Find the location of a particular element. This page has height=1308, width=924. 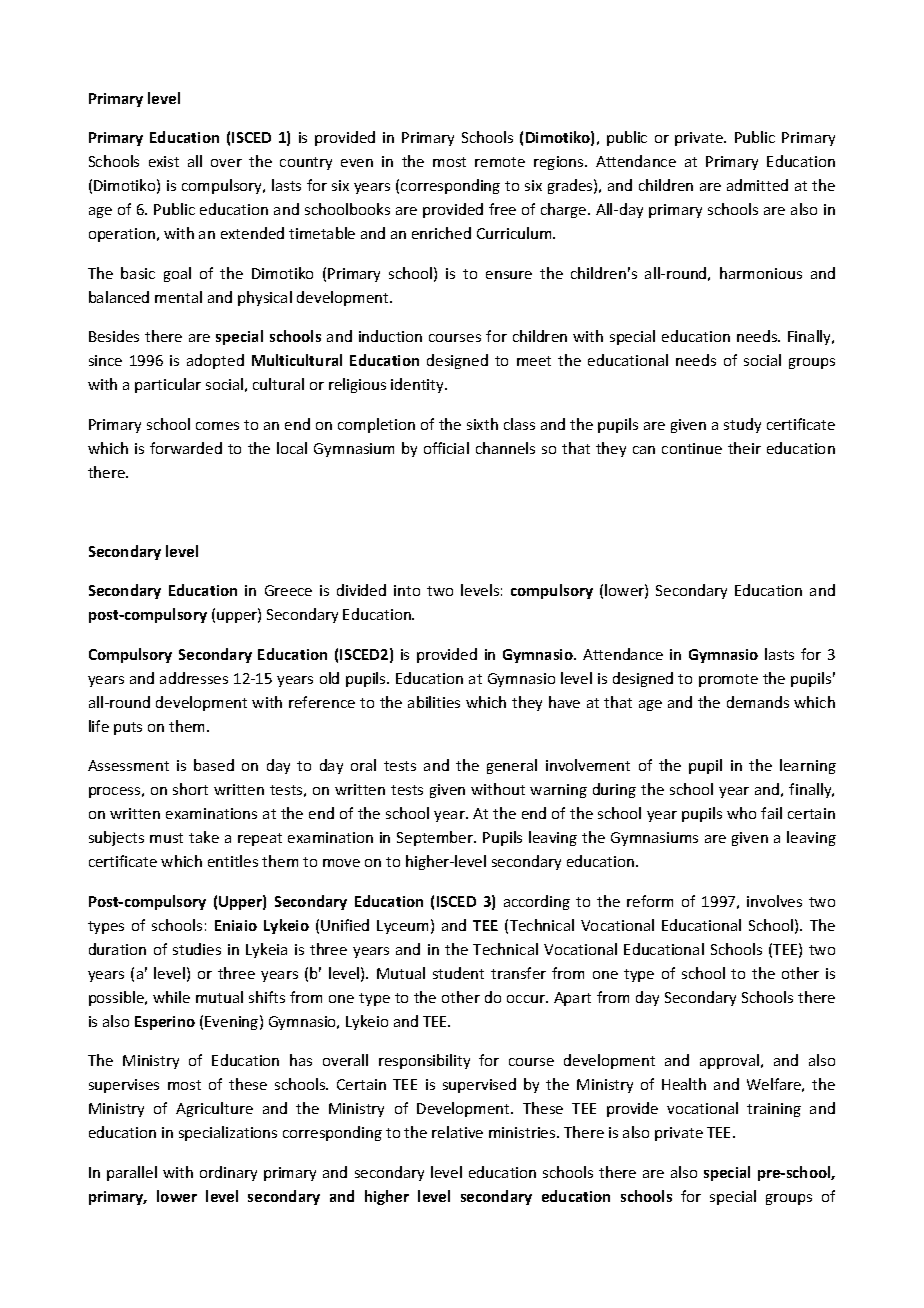

studies is located at coordinates (197, 949).
